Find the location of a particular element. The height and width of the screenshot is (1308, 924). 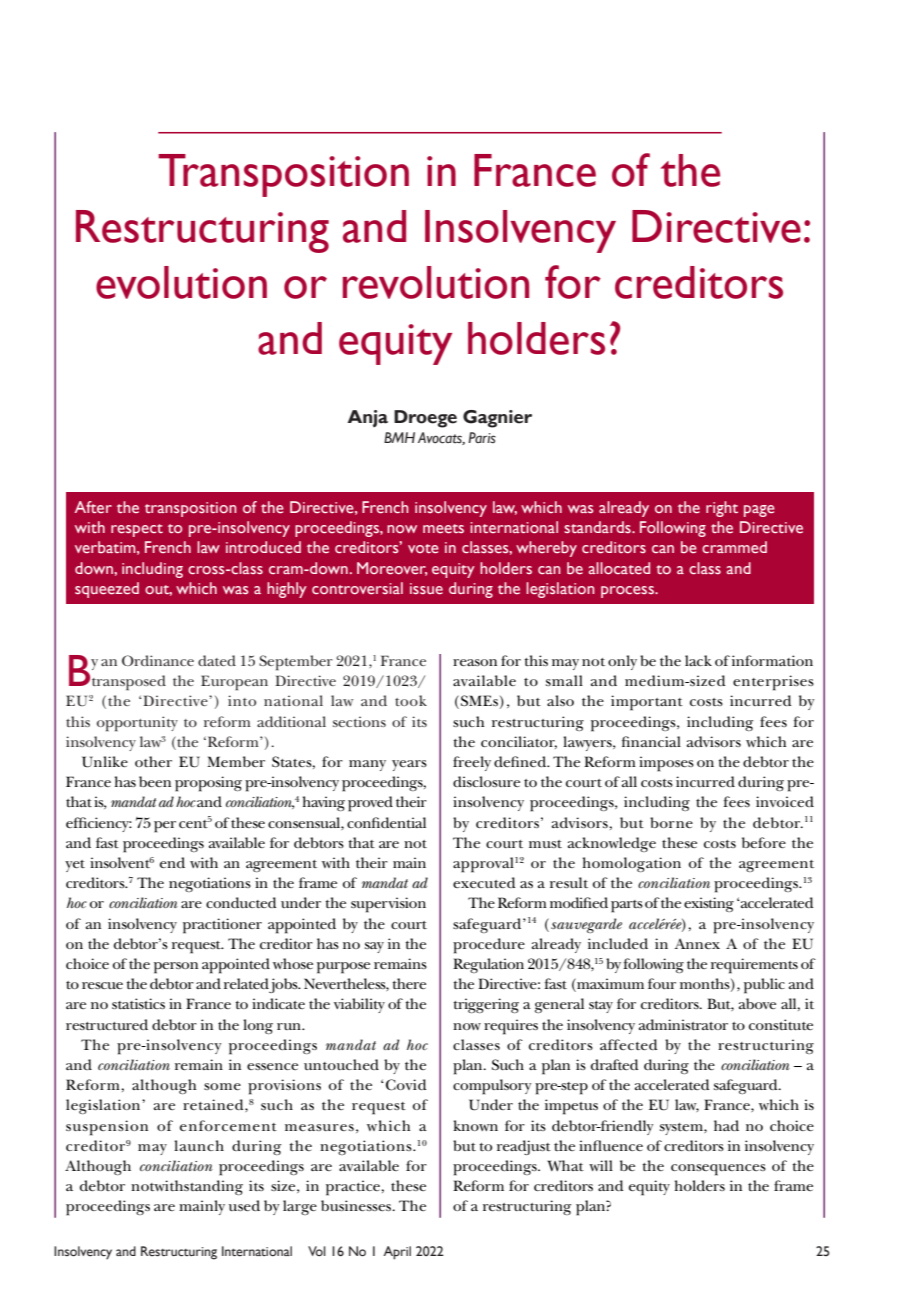

there is located at coordinates (409, 983).
